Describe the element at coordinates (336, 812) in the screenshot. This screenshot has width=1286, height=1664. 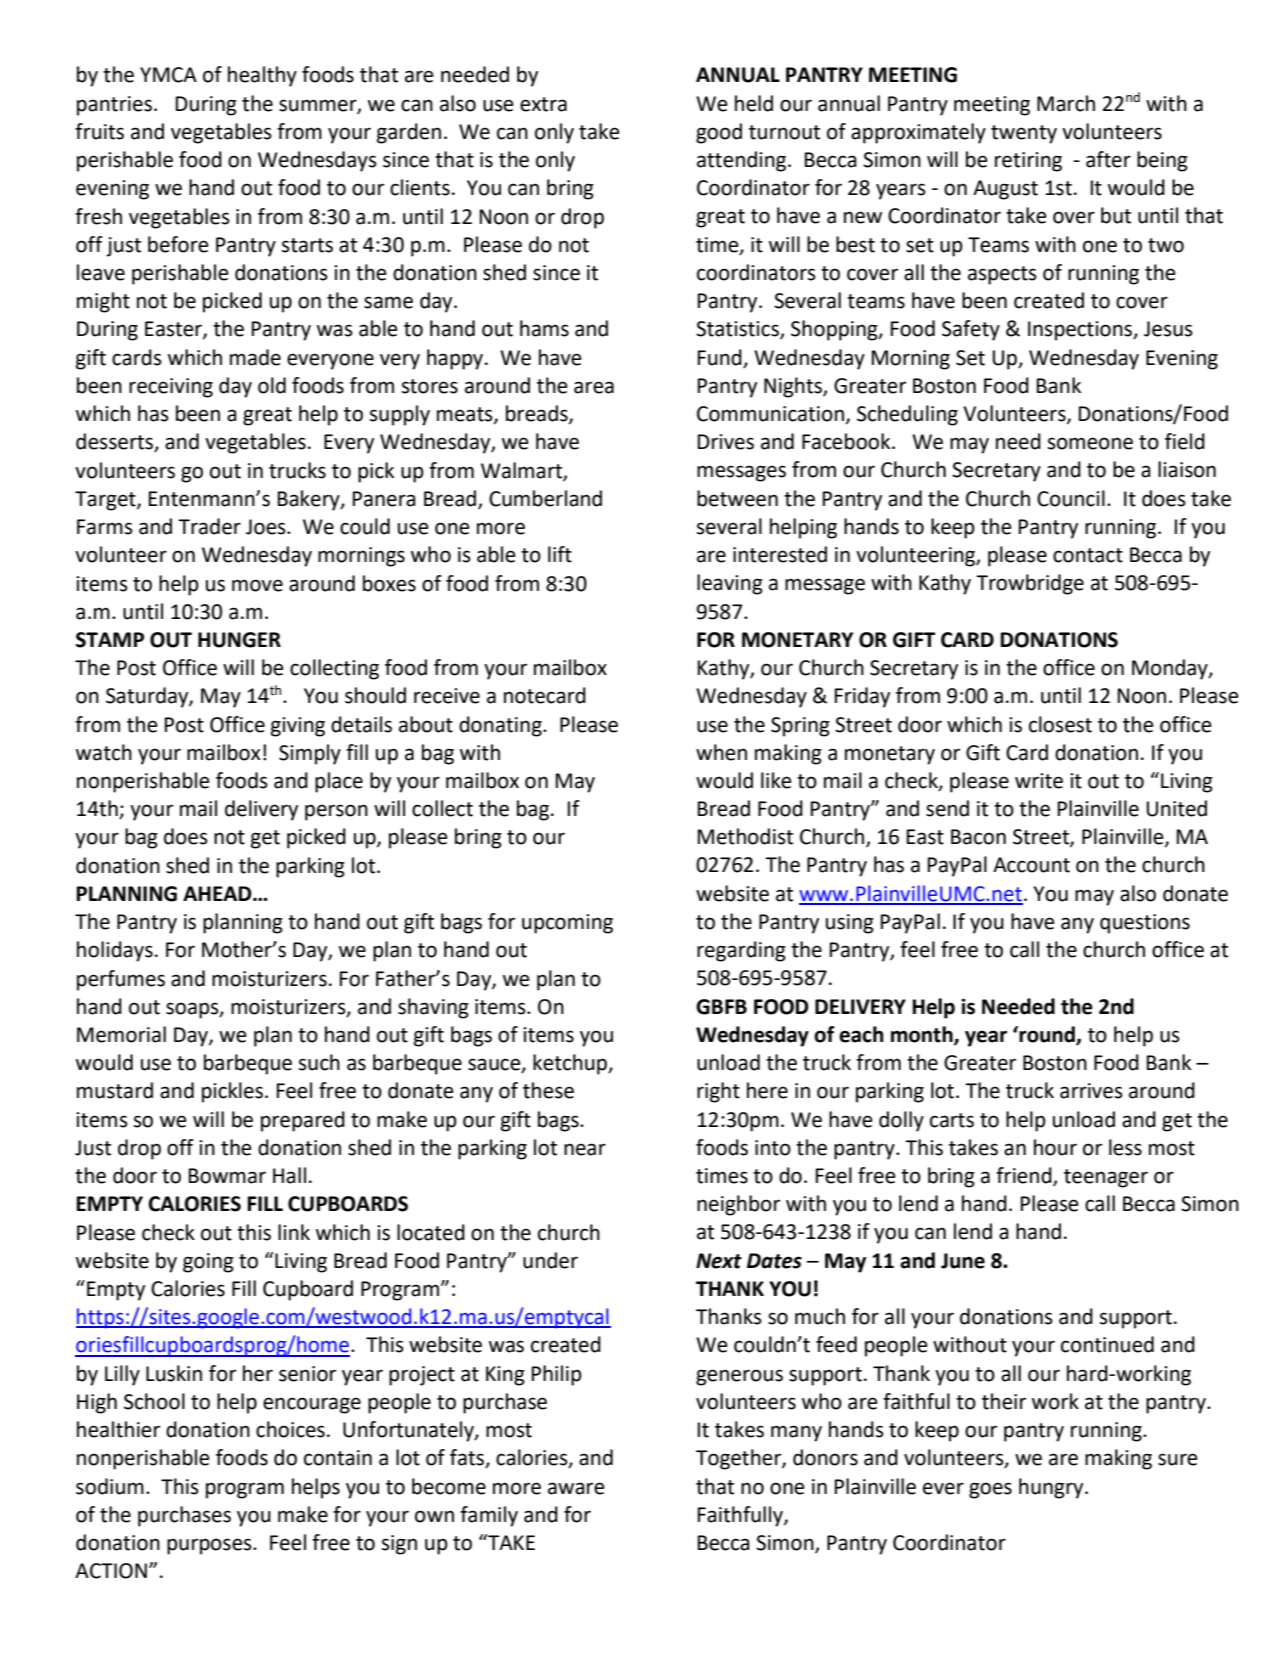
I see `person` at that location.
